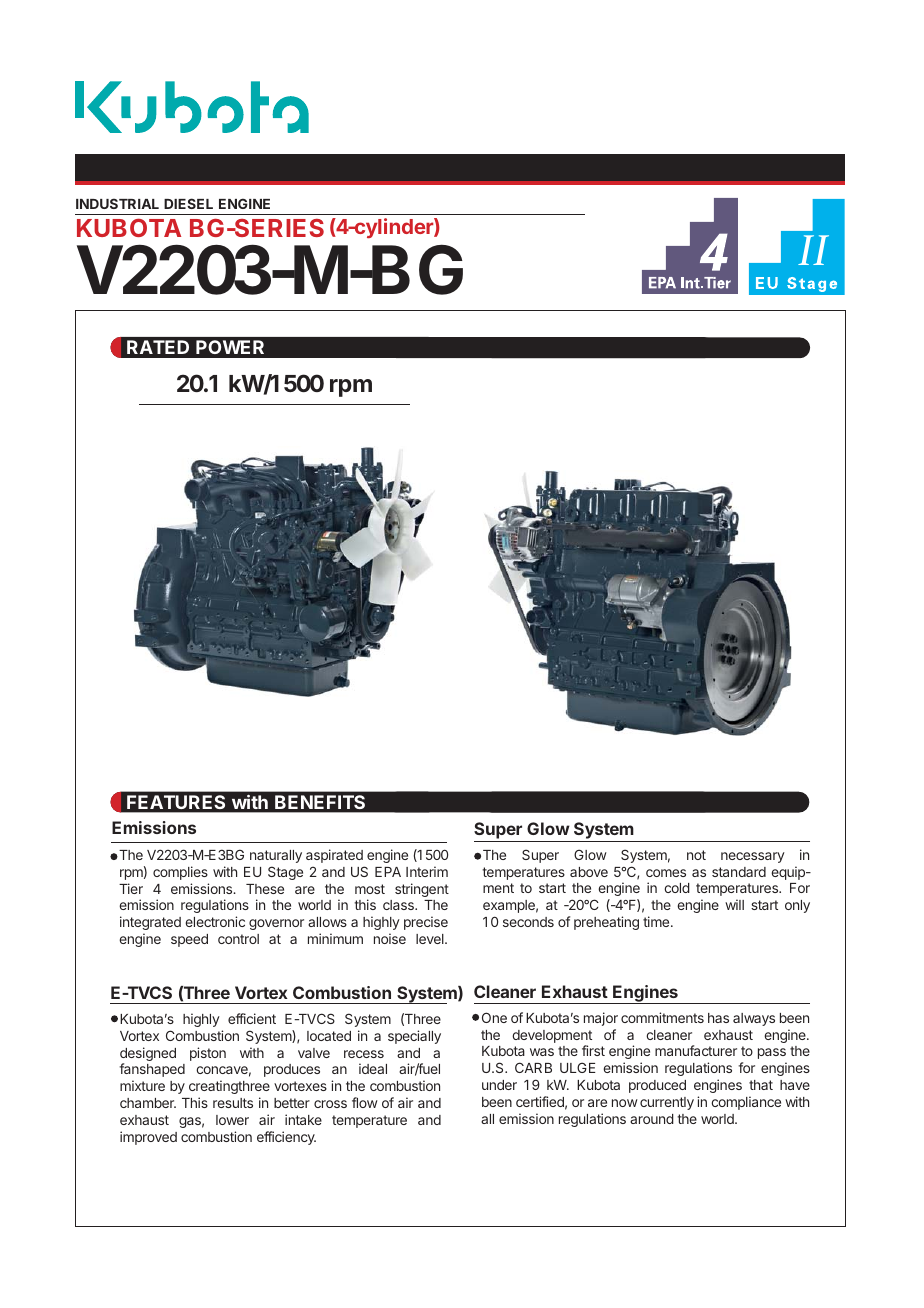 The width and height of the page is (924, 1308). Describe the element at coordinates (117, 203) in the page. I see `INDUSTRIAL` at that location.
